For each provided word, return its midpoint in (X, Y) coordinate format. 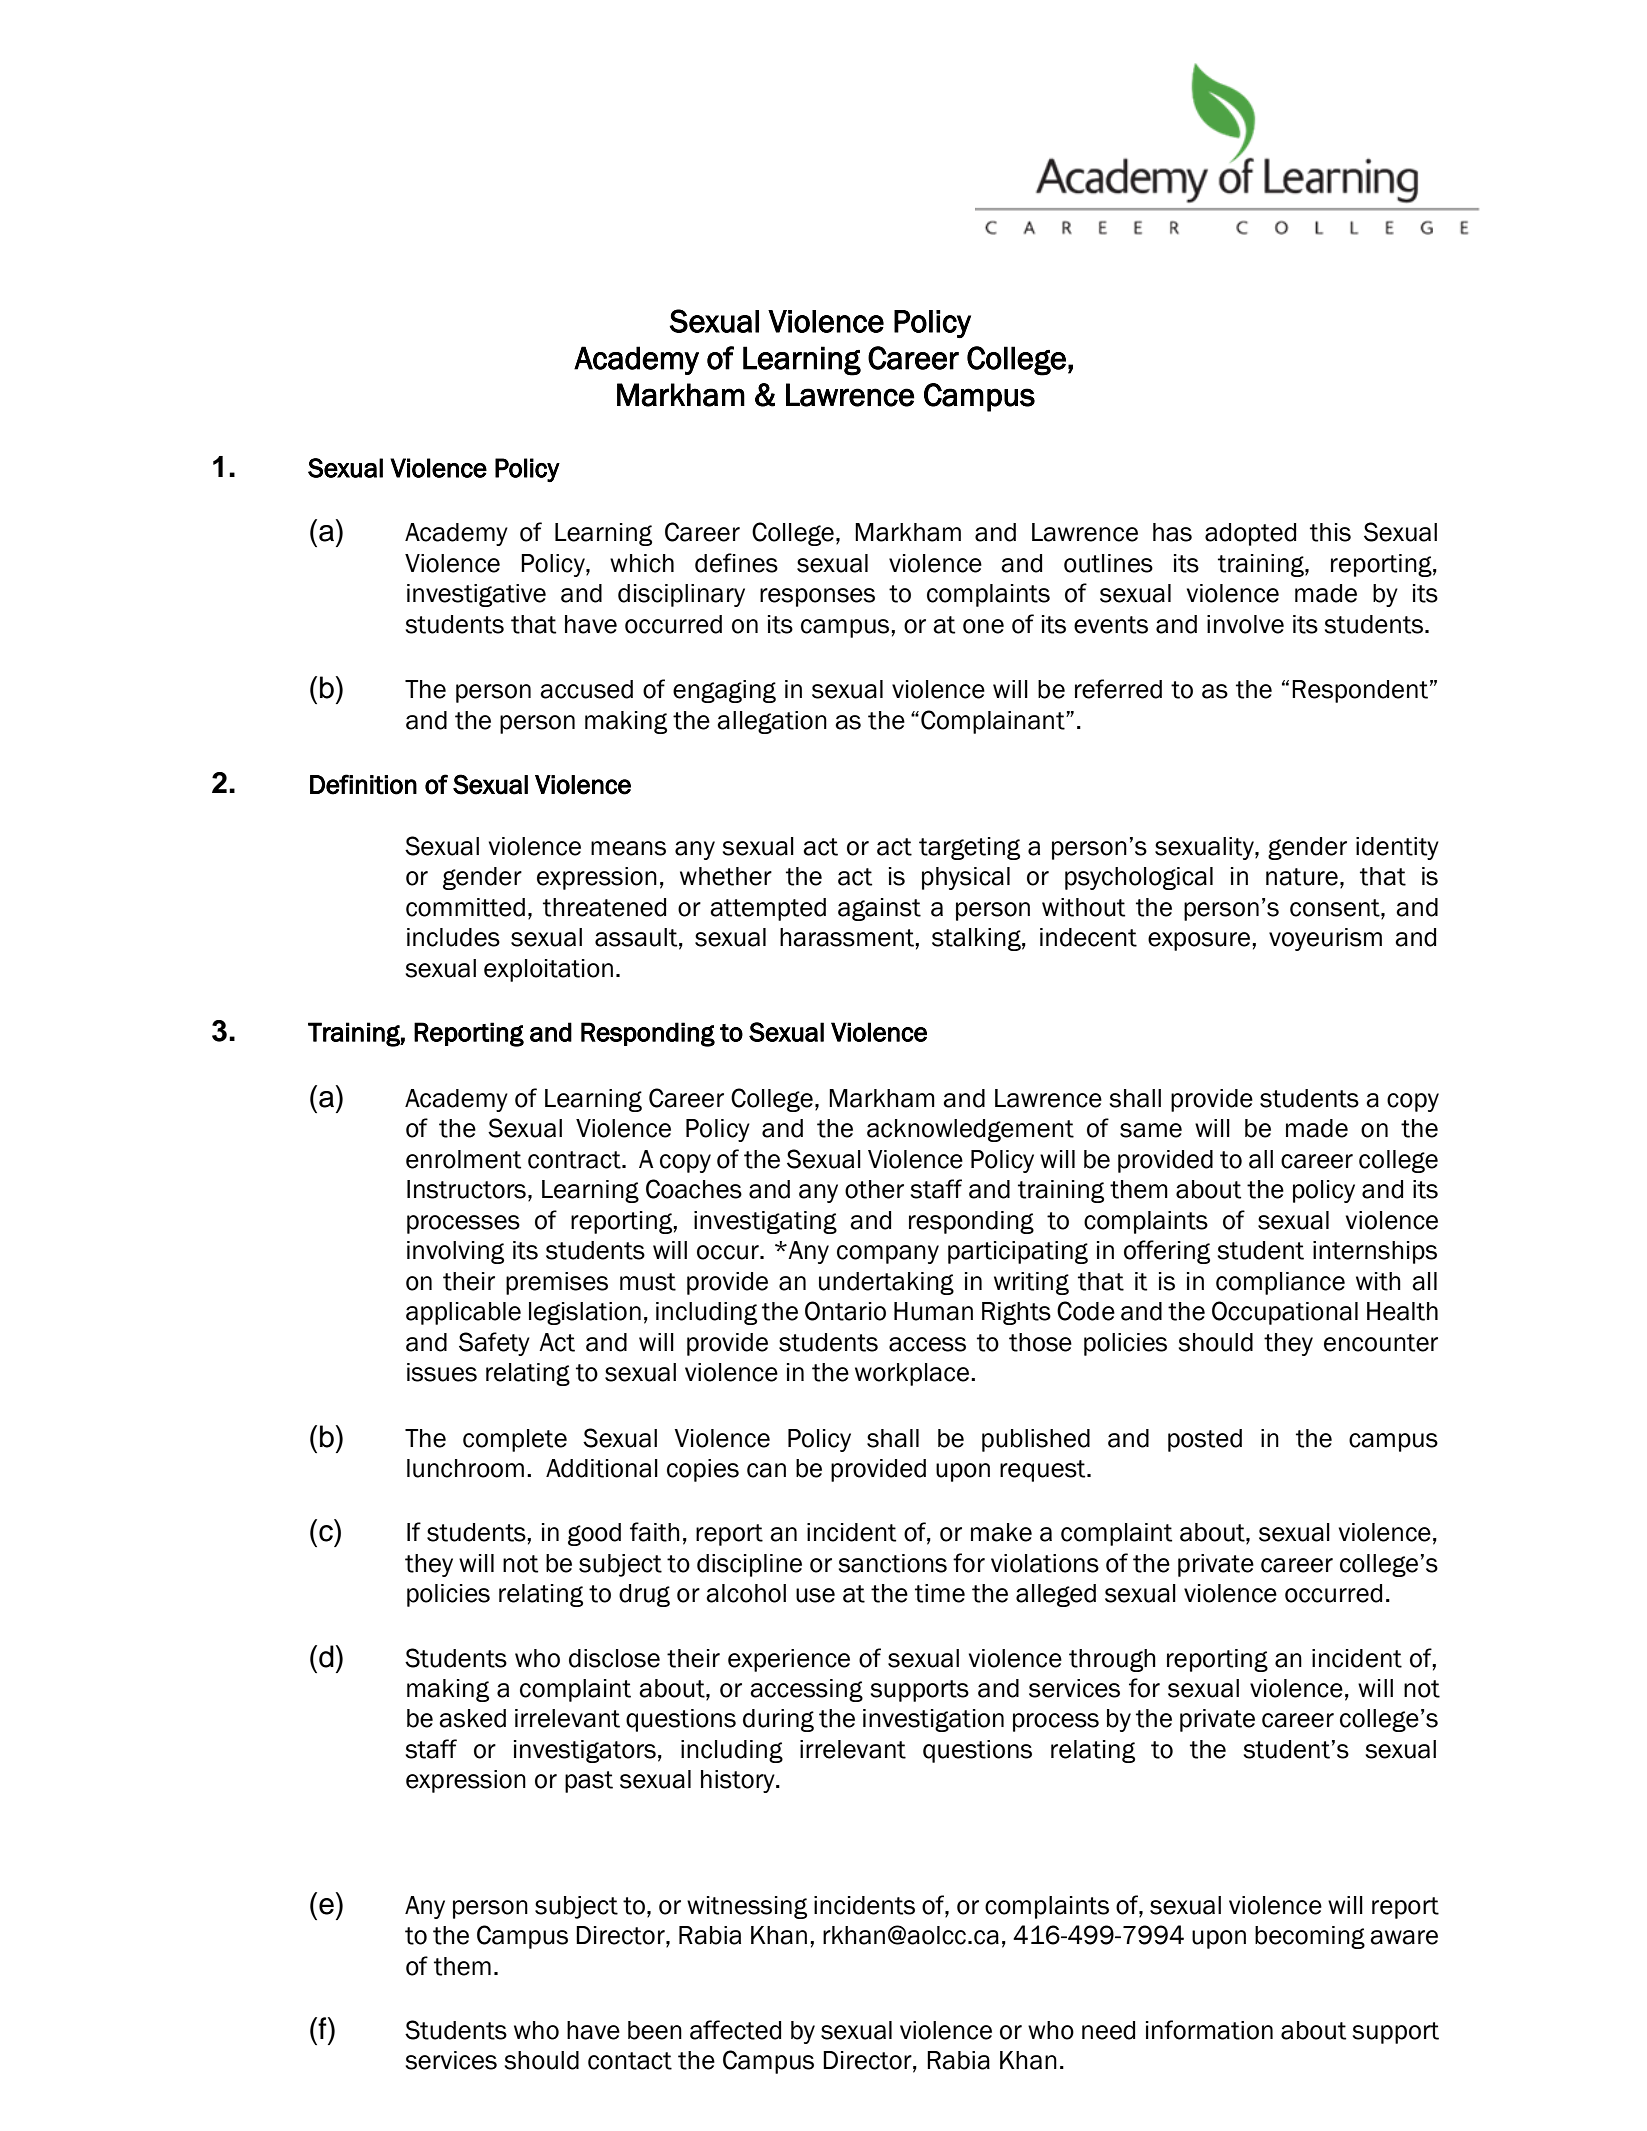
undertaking (886, 1283)
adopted (1250, 534)
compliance (1280, 1283)
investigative (476, 595)
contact (630, 2061)
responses (817, 597)
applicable (463, 1313)
